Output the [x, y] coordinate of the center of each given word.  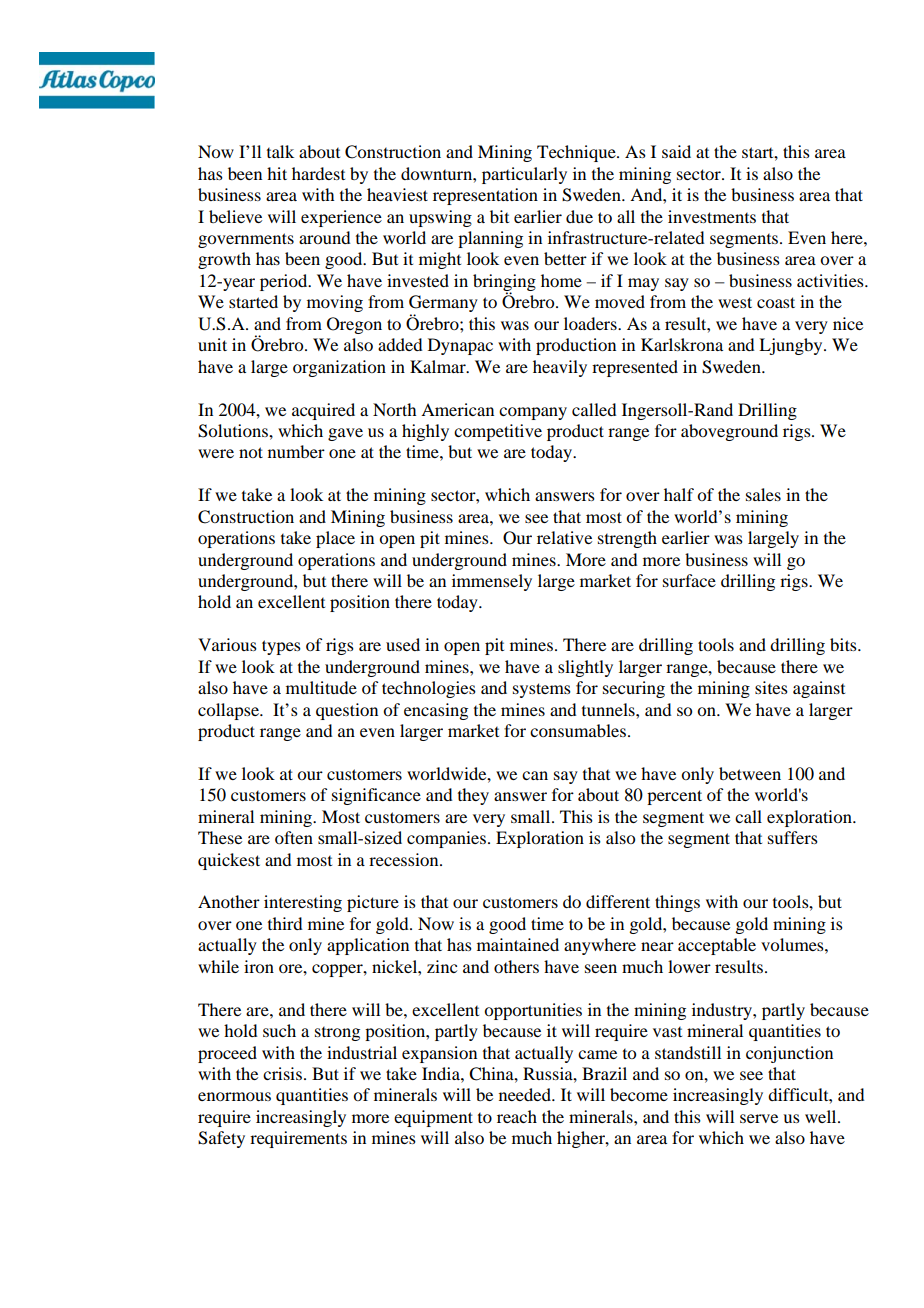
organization [339, 368]
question [347, 711]
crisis [282, 1073]
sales [763, 494]
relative [564, 537]
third [285, 923]
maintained [518, 944]
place [335, 539]
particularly [524, 175]
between [750, 773]
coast [776, 302]
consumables [579, 730]
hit [277, 173]
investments [712, 216]
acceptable [717, 946]
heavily [560, 368]
